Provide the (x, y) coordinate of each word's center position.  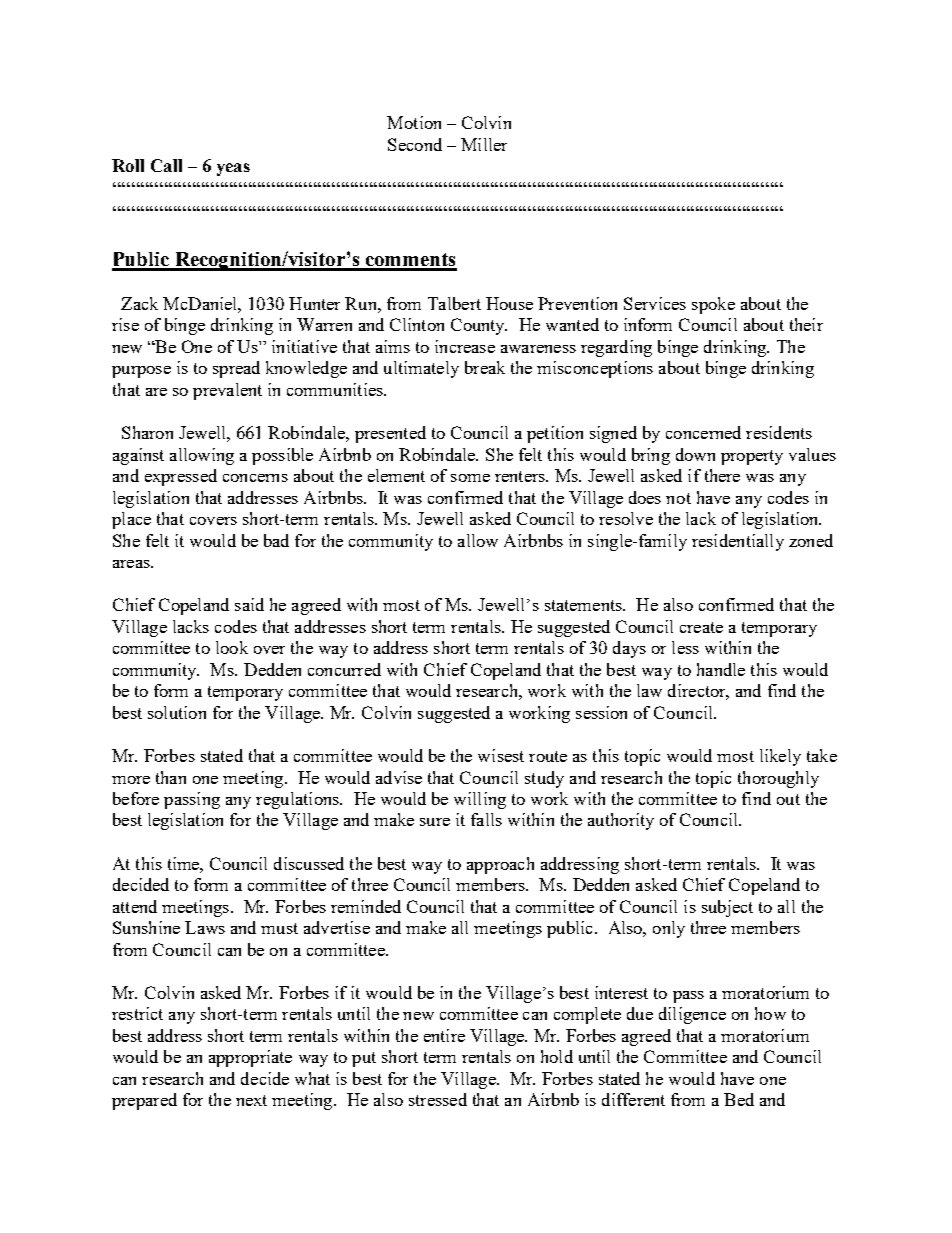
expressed (181, 477)
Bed (739, 1099)
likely (780, 757)
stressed (438, 1099)
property (752, 457)
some (470, 478)
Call (166, 165)
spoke (713, 305)
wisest (501, 755)
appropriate (250, 1058)
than (171, 777)
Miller (484, 144)
